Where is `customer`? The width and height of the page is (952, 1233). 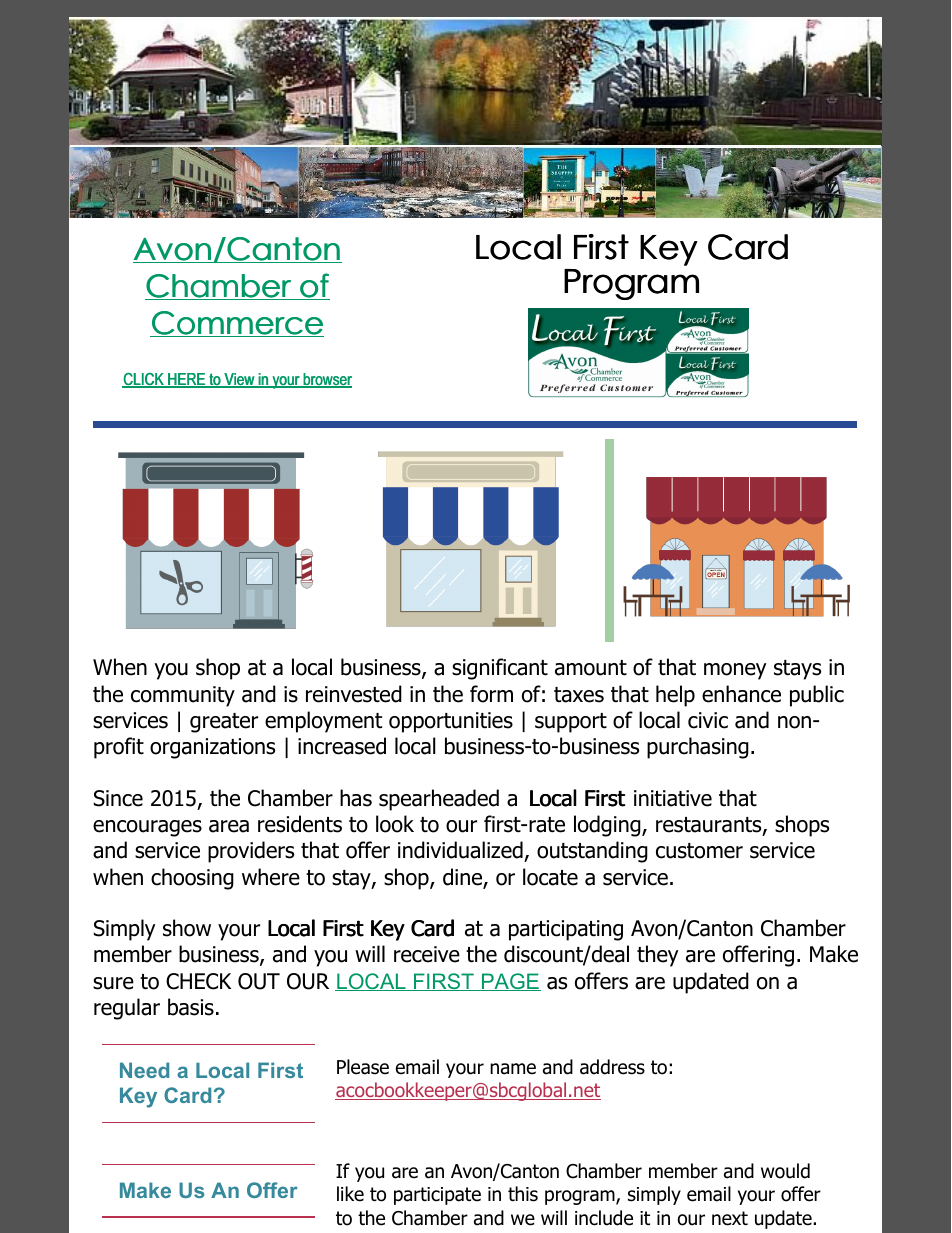
customer is located at coordinates (699, 851).
